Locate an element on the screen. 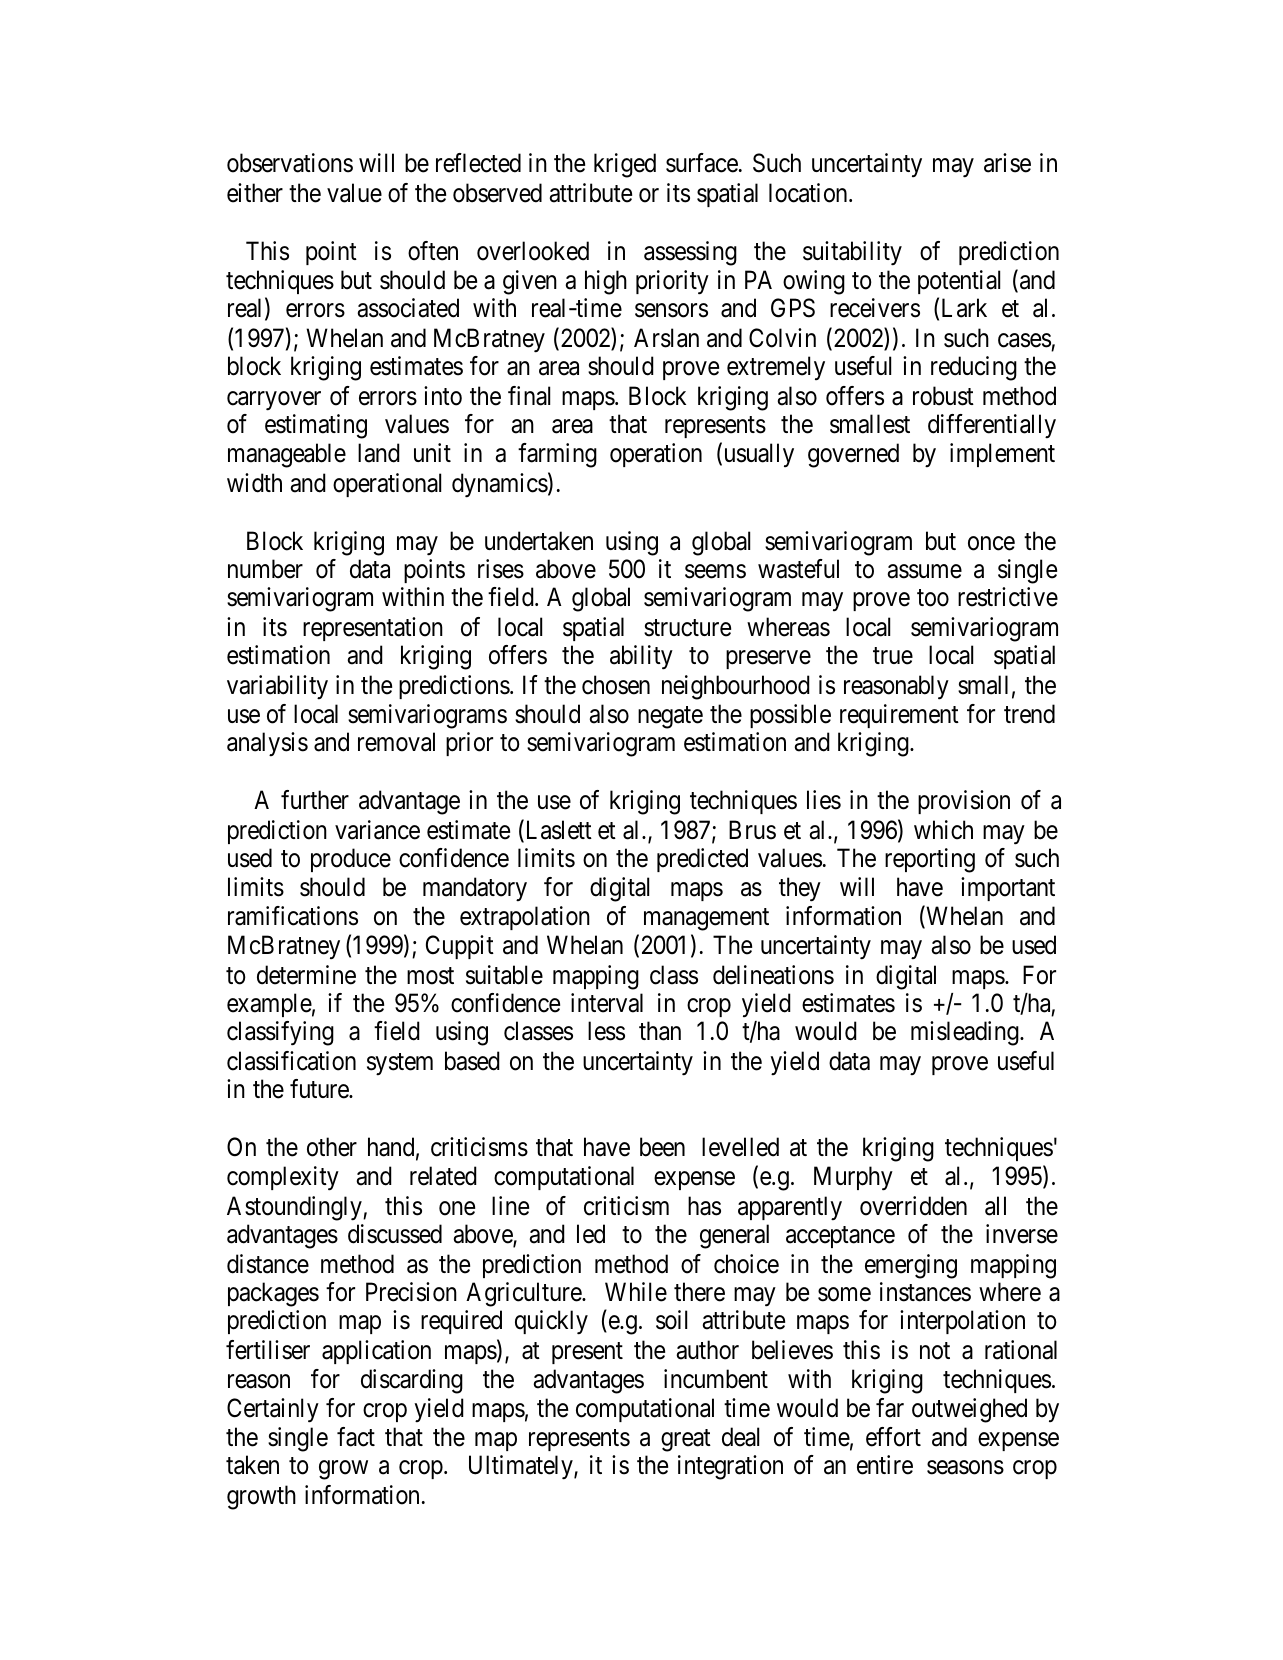  too is located at coordinates (933, 598).
